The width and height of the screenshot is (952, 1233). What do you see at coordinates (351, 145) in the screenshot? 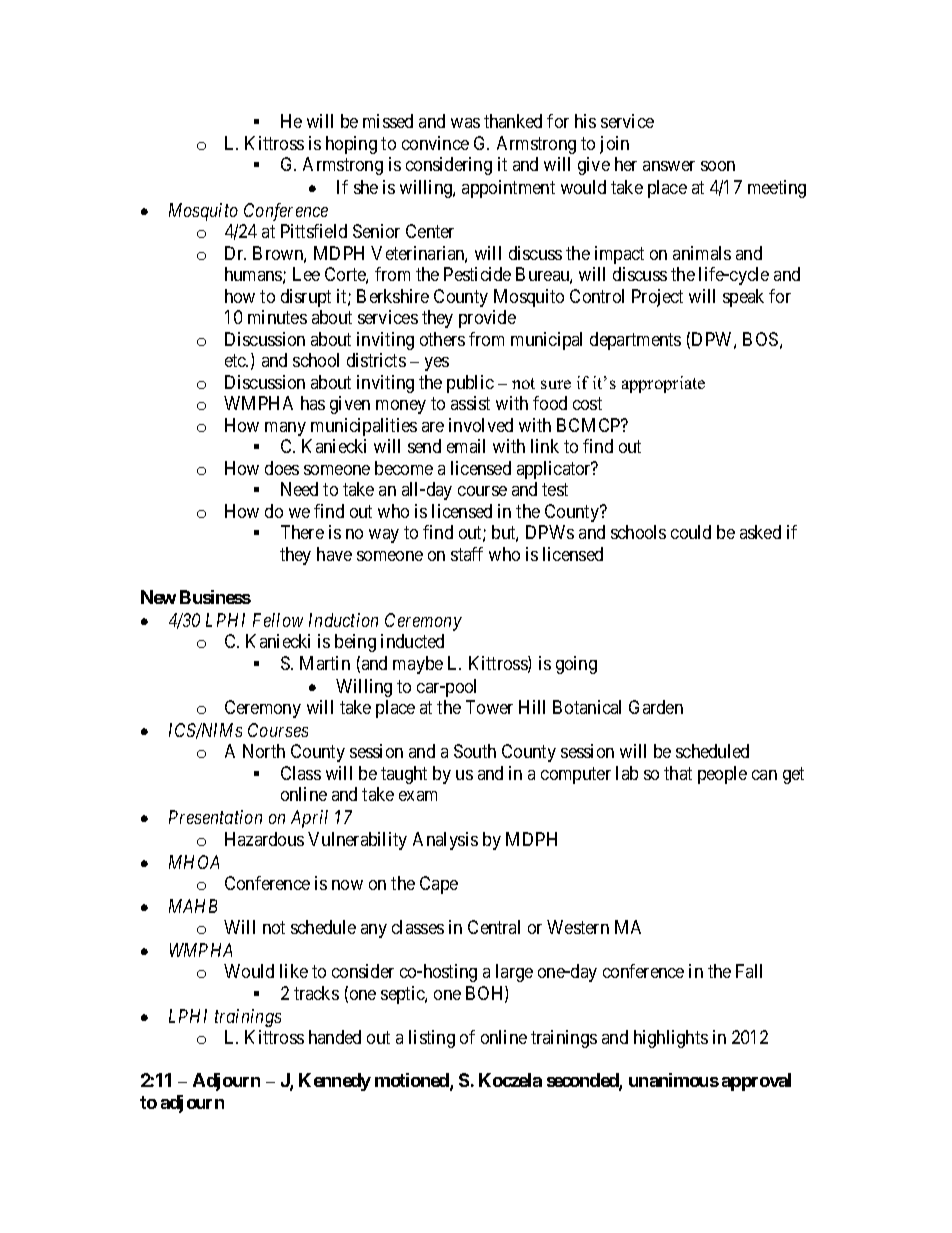
I see `hoping` at bounding box center [351, 145].
